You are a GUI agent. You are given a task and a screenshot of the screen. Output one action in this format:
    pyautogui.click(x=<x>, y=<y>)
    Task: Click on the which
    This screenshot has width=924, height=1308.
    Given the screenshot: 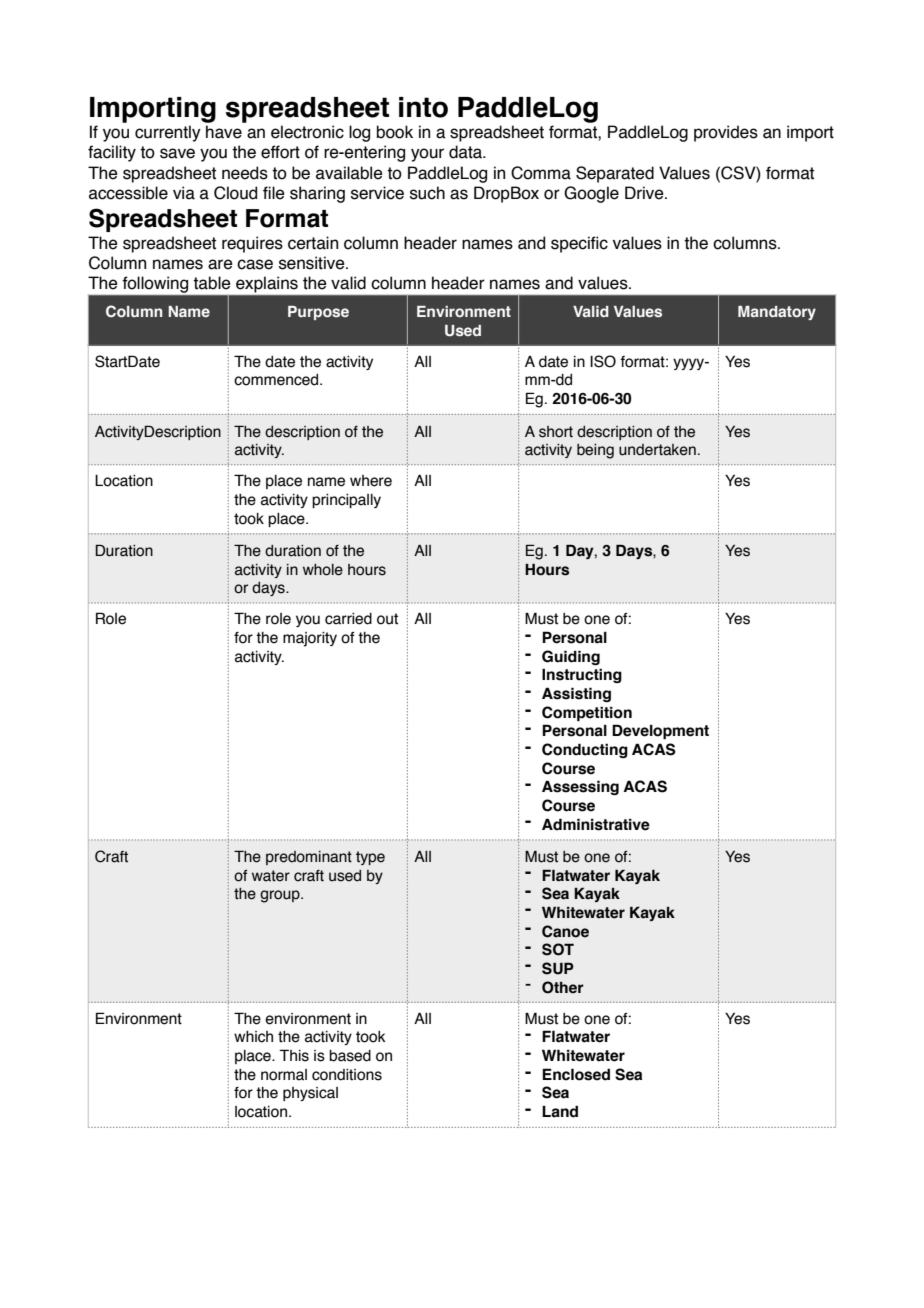 What is the action you would take?
    pyautogui.click(x=253, y=1037)
